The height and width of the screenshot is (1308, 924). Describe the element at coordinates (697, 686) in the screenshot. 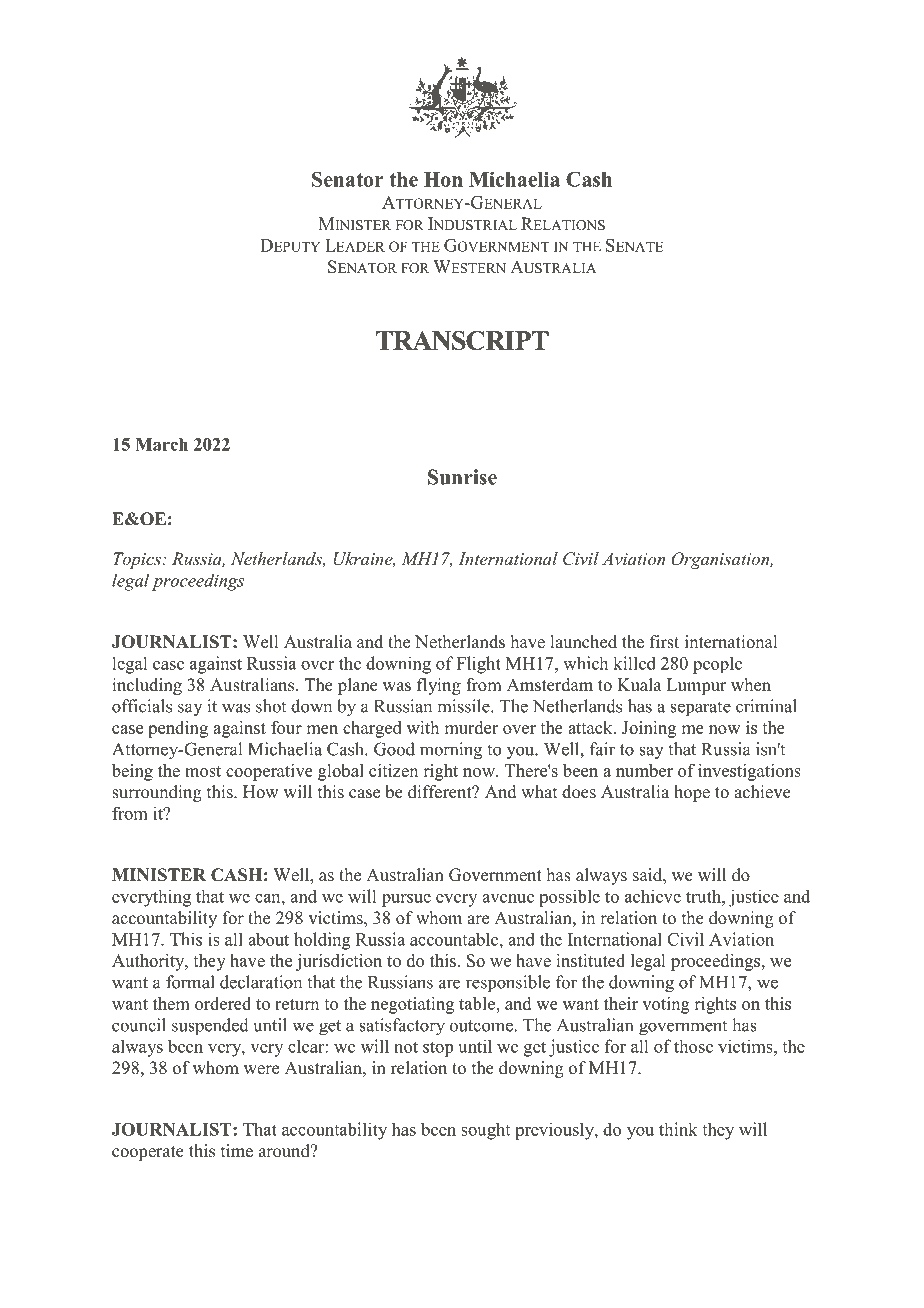

I see `Lumpur` at that location.
